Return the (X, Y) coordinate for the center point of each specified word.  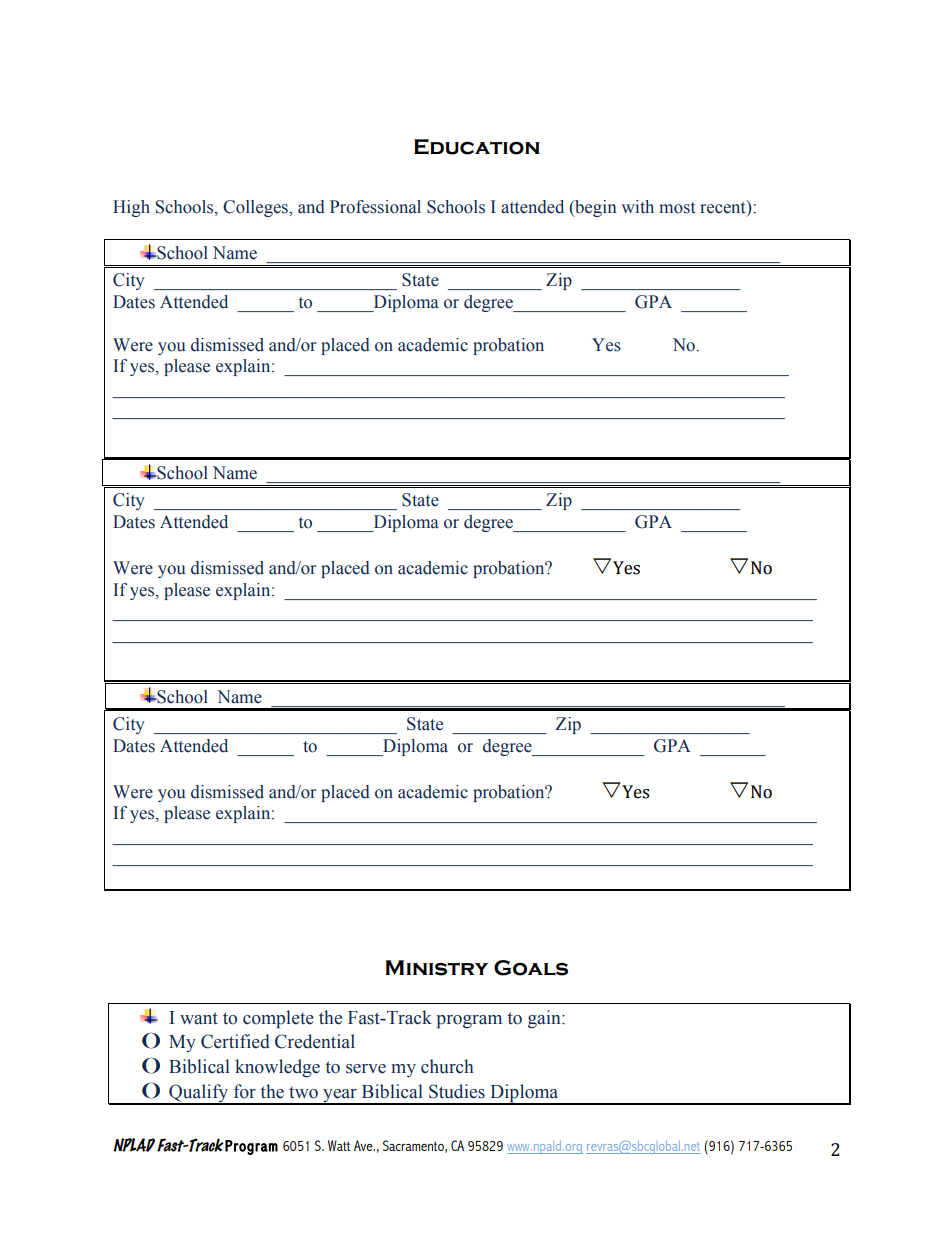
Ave (364, 1145)
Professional (375, 207)
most (677, 208)
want (199, 1018)
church (447, 1066)
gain (545, 1019)
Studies (457, 1091)
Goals (531, 968)
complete (278, 1019)
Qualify (199, 1094)
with (637, 206)
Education (477, 147)
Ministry (436, 968)
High (131, 208)
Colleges (256, 208)
